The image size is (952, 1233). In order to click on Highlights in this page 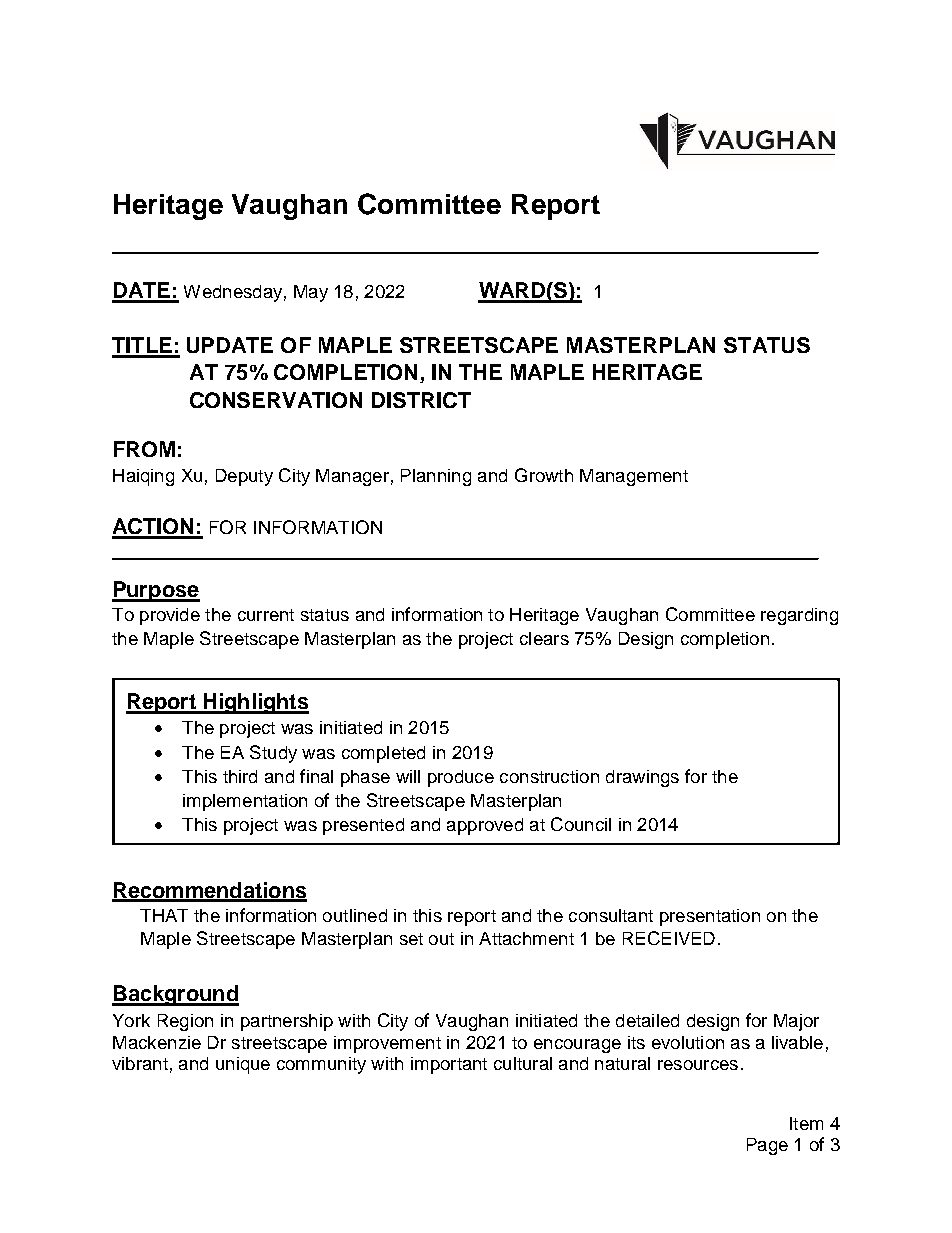, I will do `click(255, 703)`.
